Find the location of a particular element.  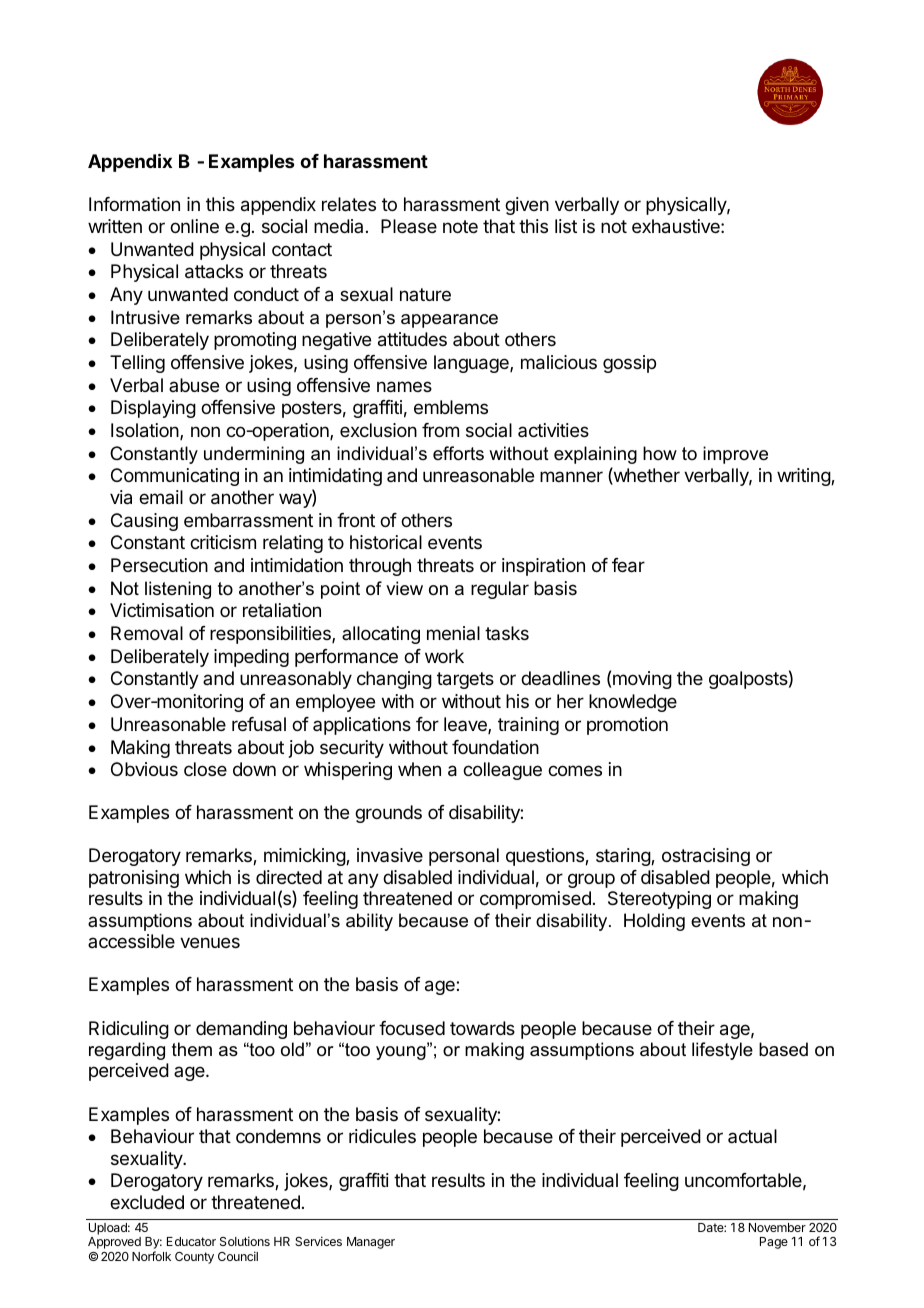

compromised is located at coordinates (535, 900).
